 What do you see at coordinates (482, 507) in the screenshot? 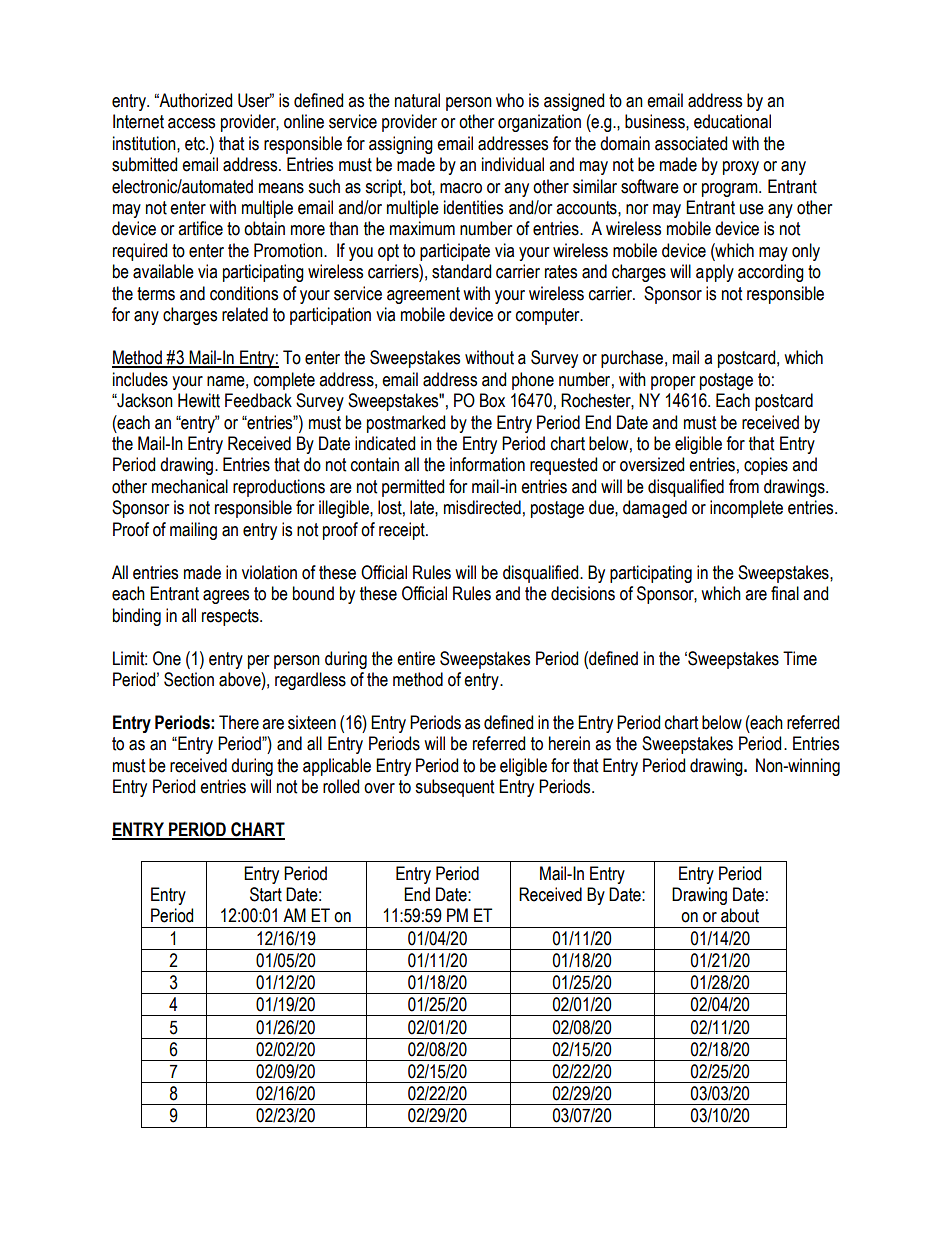
I see `misdirected` at bounding box center [482, 507].
